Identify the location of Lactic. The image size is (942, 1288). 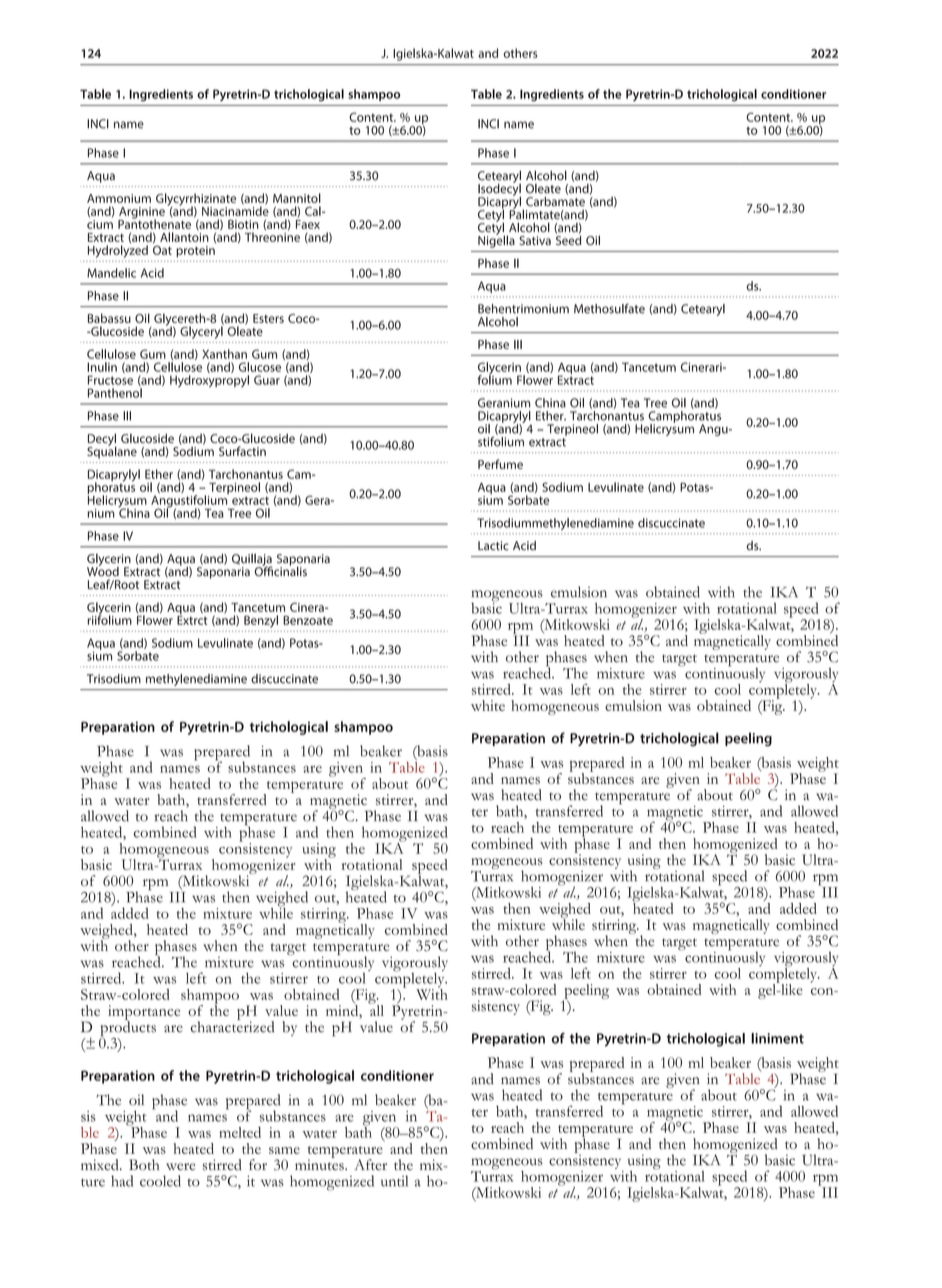
(493, 546).
